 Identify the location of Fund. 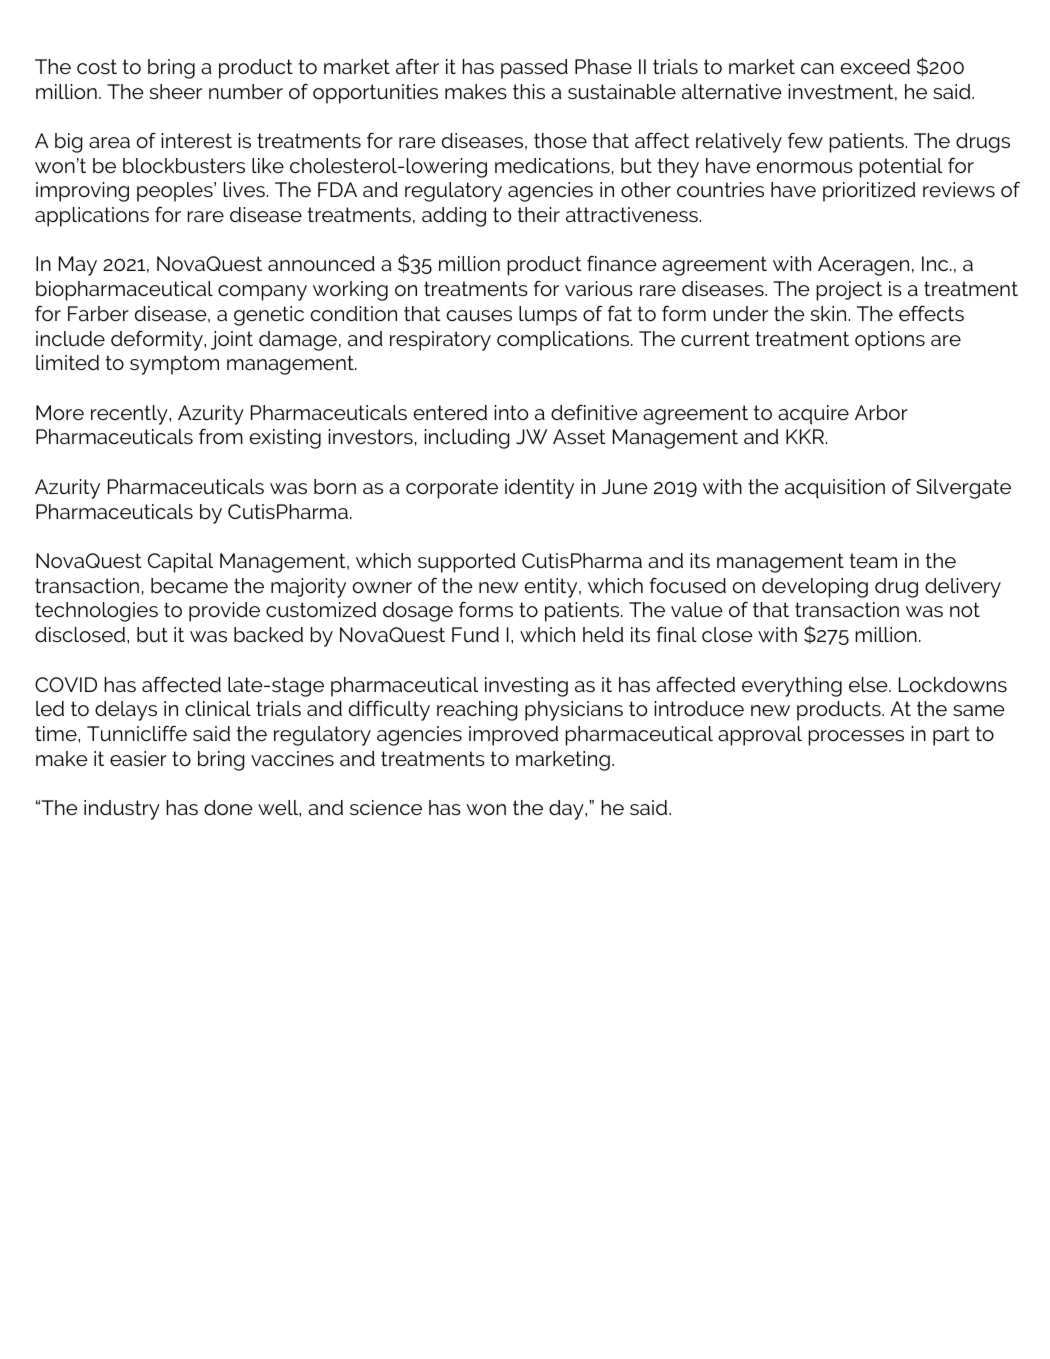
(475, 634).
